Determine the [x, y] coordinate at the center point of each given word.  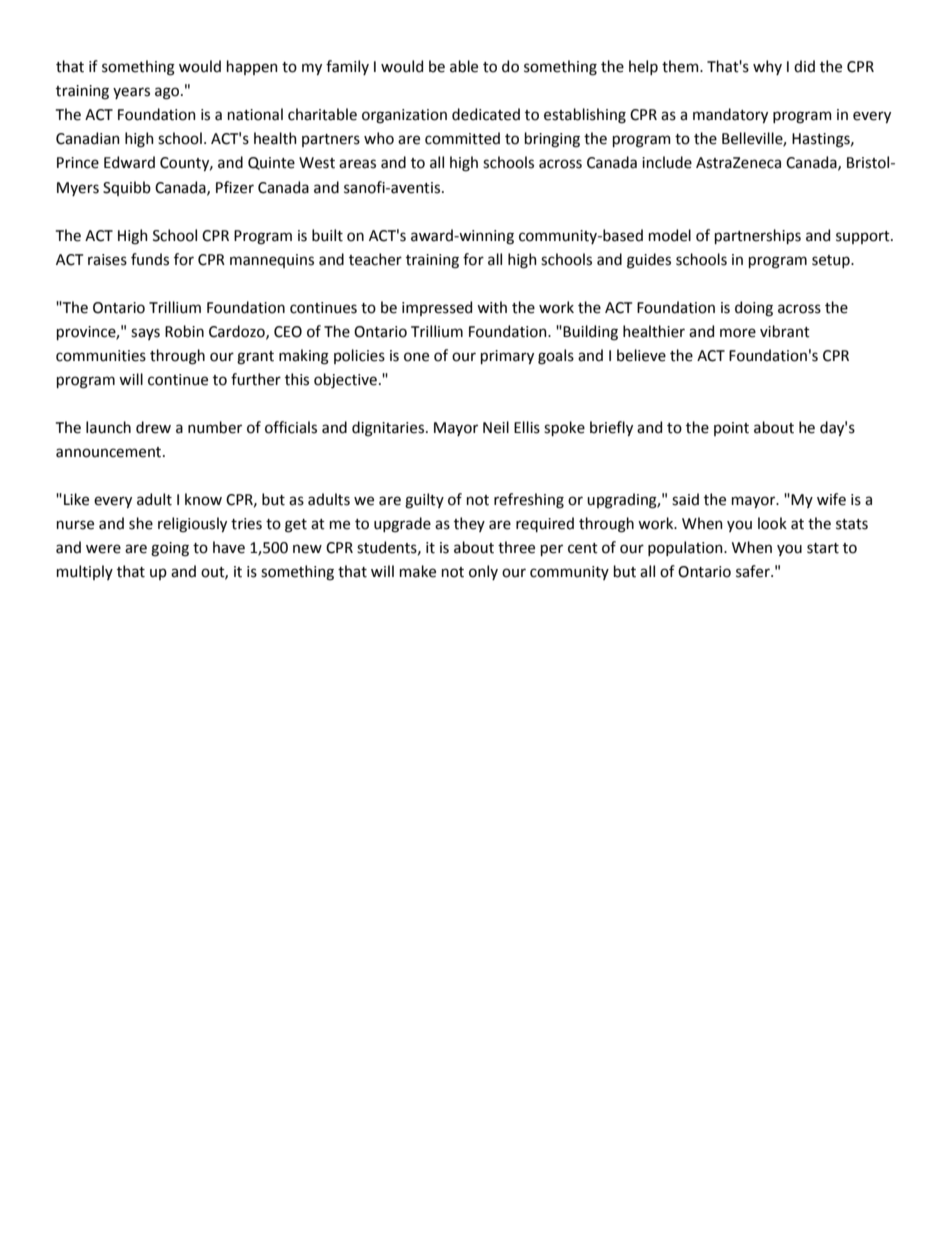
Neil [496, 427]
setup [832, 261]
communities [101, 356]
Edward [129, 162]
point [731, 429]
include [667, 162]
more [738, 333]
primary [507, 357]
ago [168, 93]
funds [150, 259]
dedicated [486, 114]
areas [357, 164]
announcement [110, 452]
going [170, 549]
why [767, 67]
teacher [375, 259]
